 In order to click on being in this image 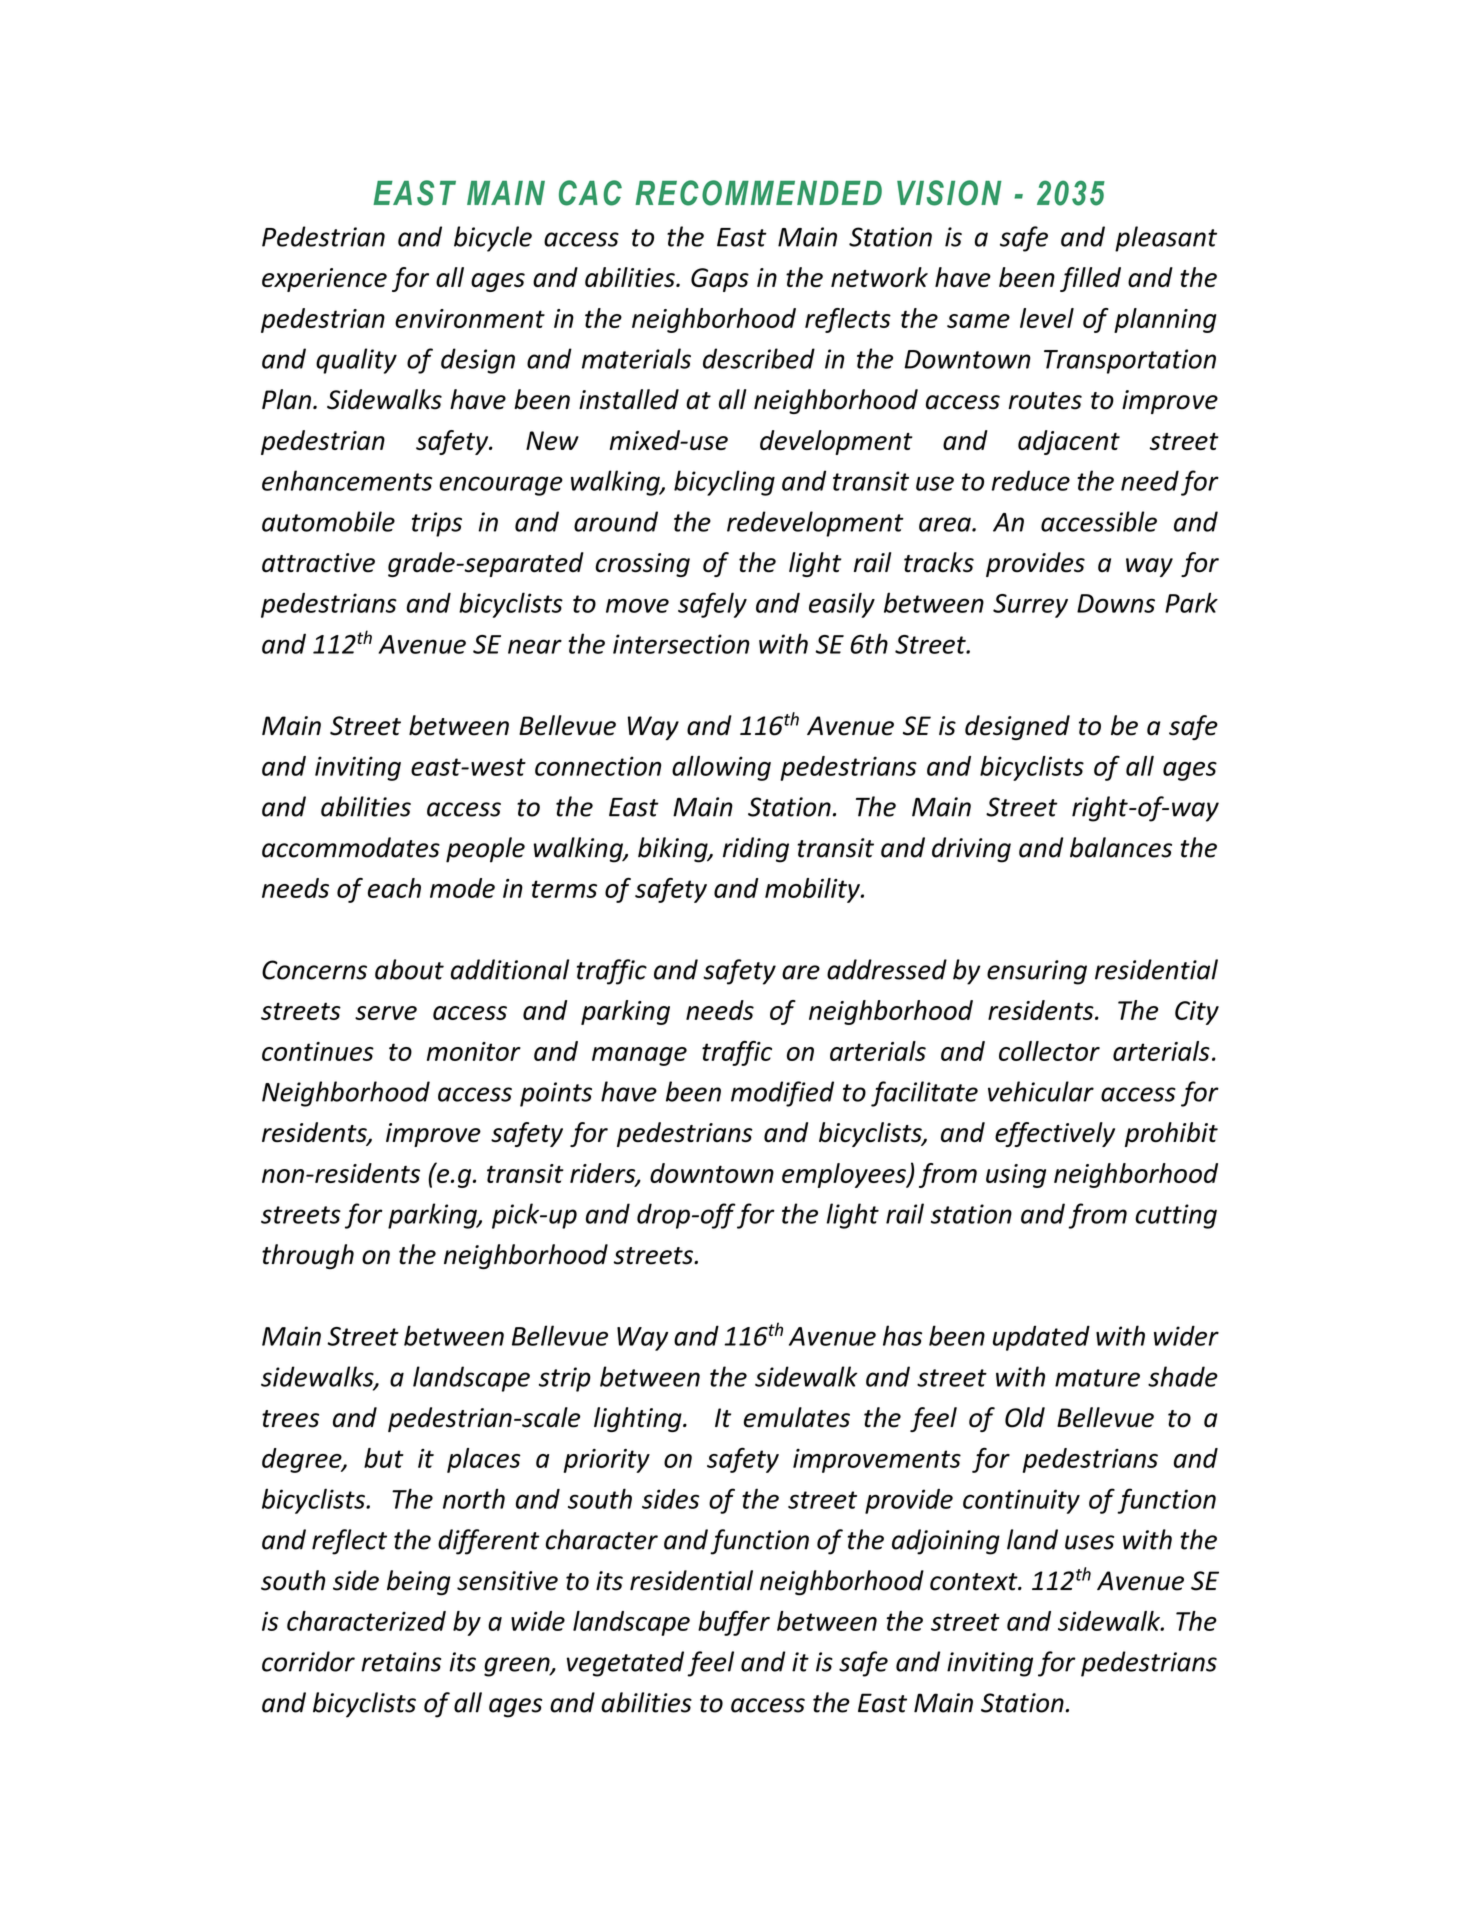, I will do `click(419, 1583)`.
